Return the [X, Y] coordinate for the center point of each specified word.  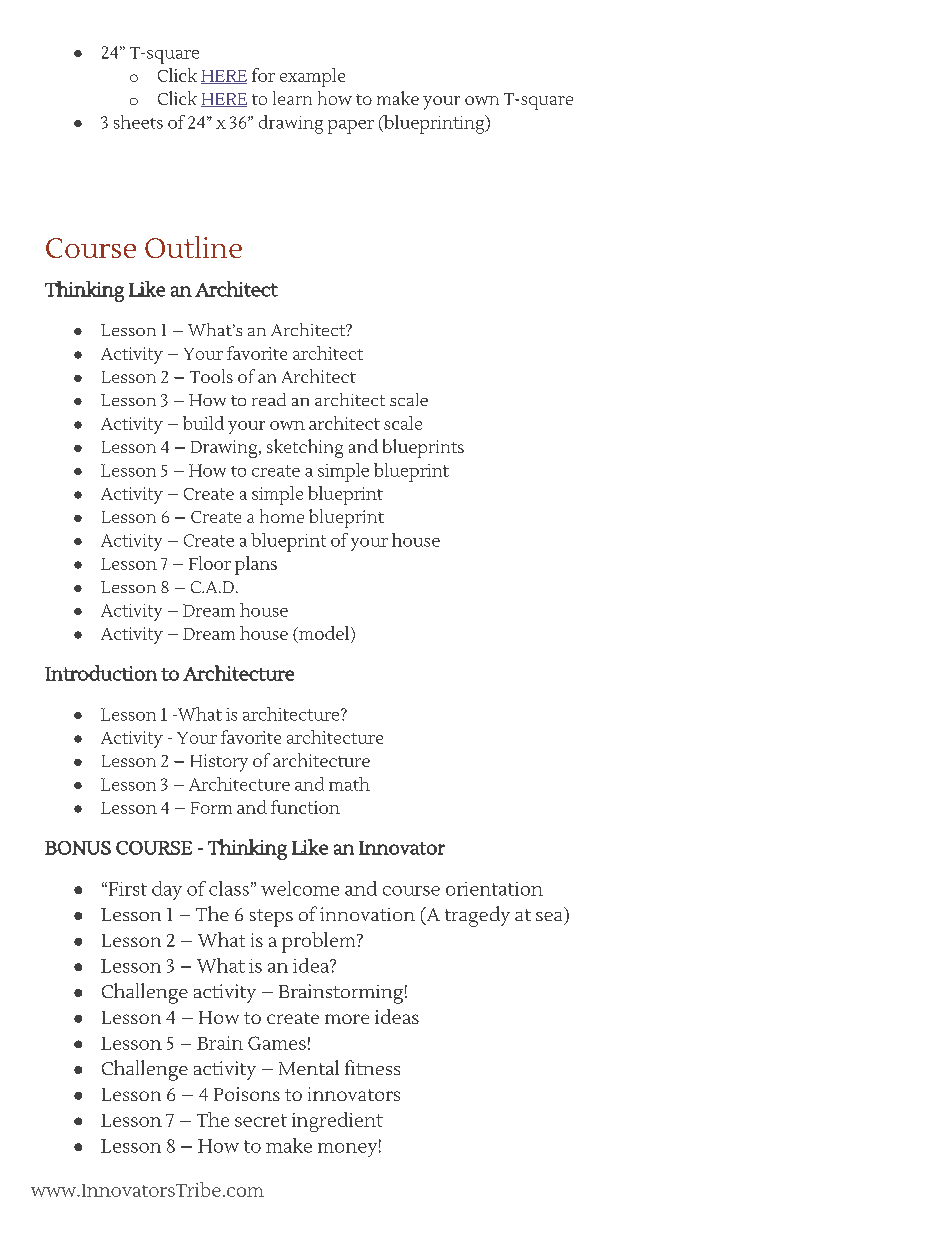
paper [351, 127]
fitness [372, 1067]
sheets [138, 122]
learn [292, 98]
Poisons [247, 1094]
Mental [309, 1067]
